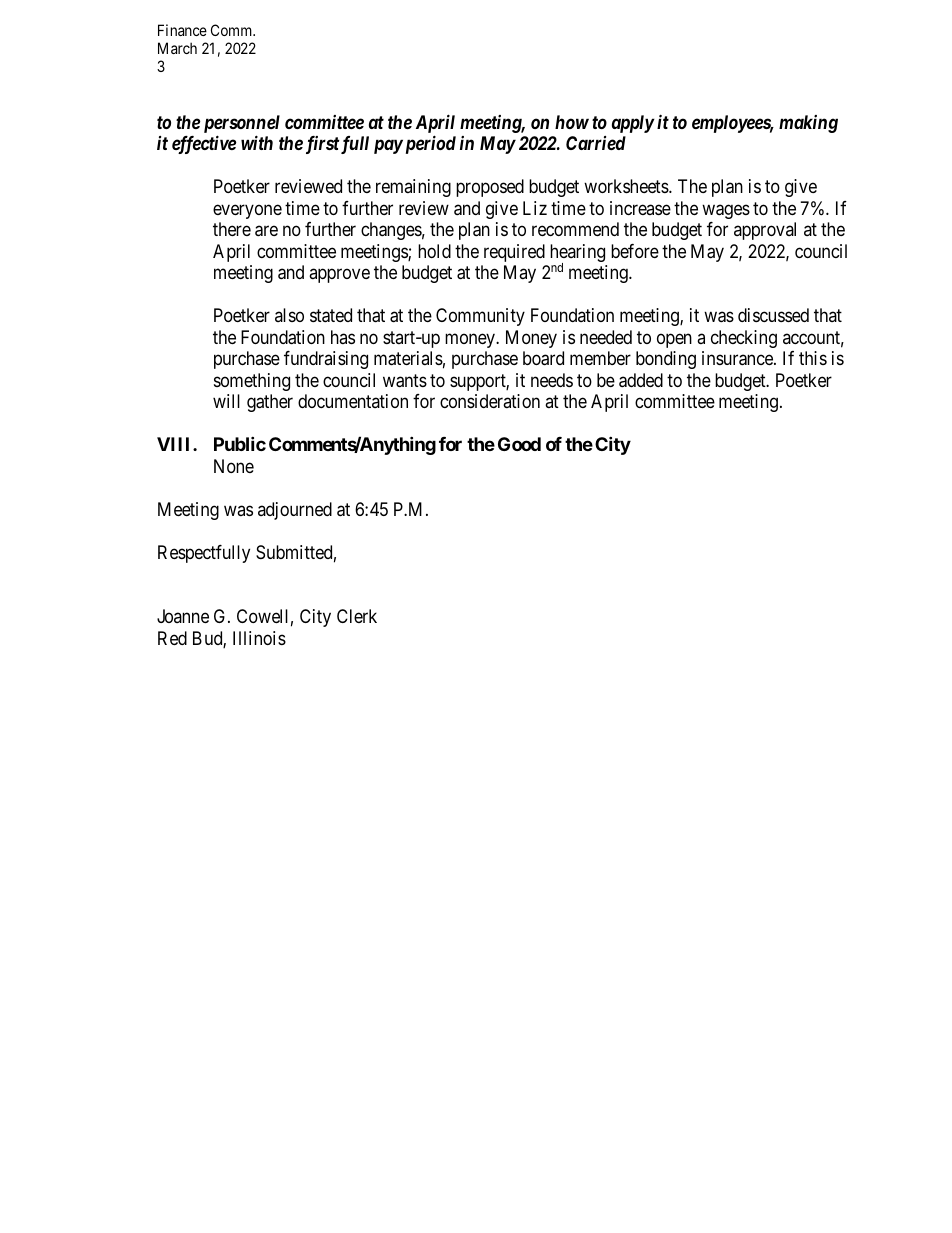 The image size is (952, 1233). I want to click on Good, so click(519, 444).
